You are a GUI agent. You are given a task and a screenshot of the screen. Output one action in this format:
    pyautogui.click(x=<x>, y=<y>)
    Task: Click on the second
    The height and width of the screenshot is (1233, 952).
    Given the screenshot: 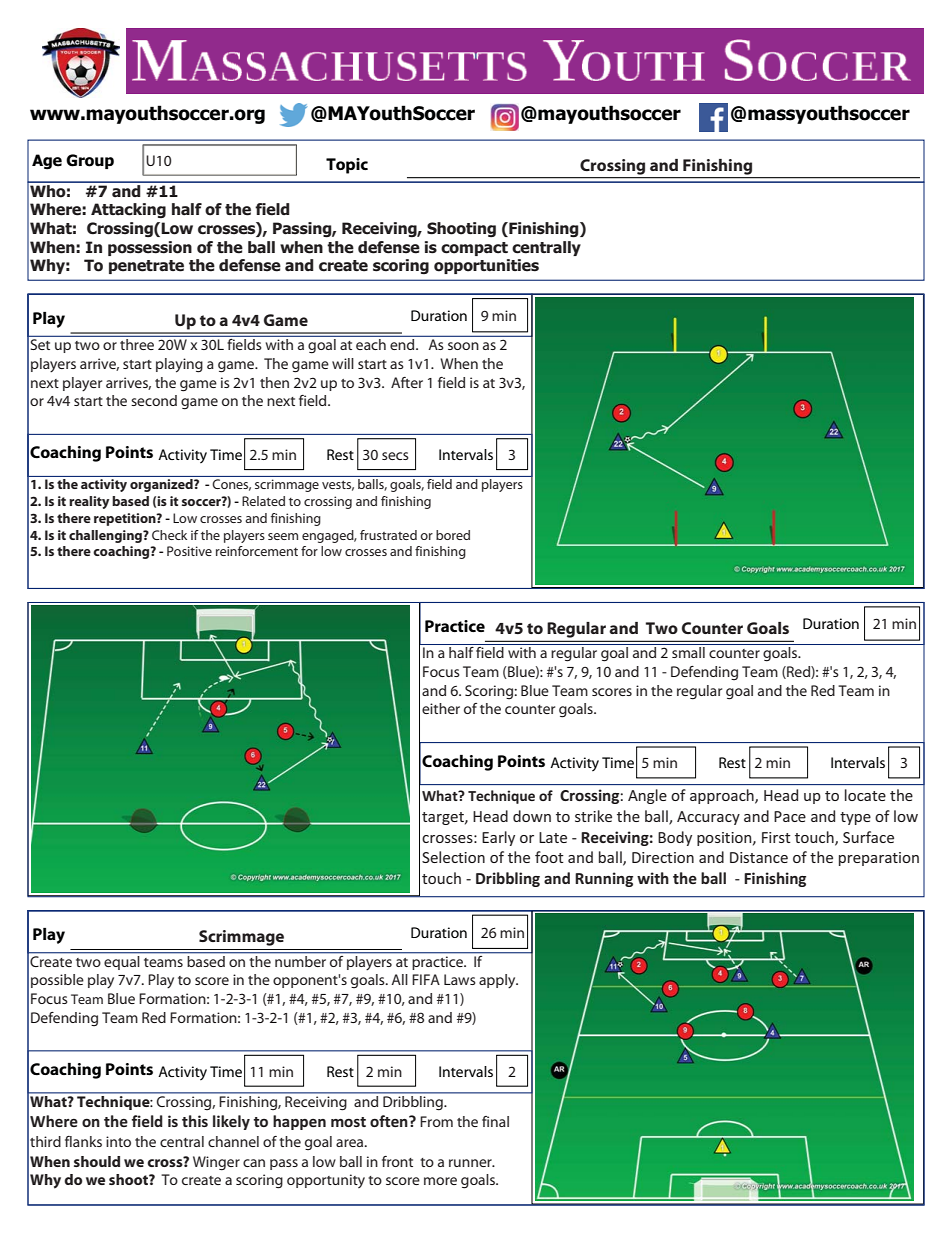 What is the action you would take?
    pyautogui.click(x=154, y=400)
